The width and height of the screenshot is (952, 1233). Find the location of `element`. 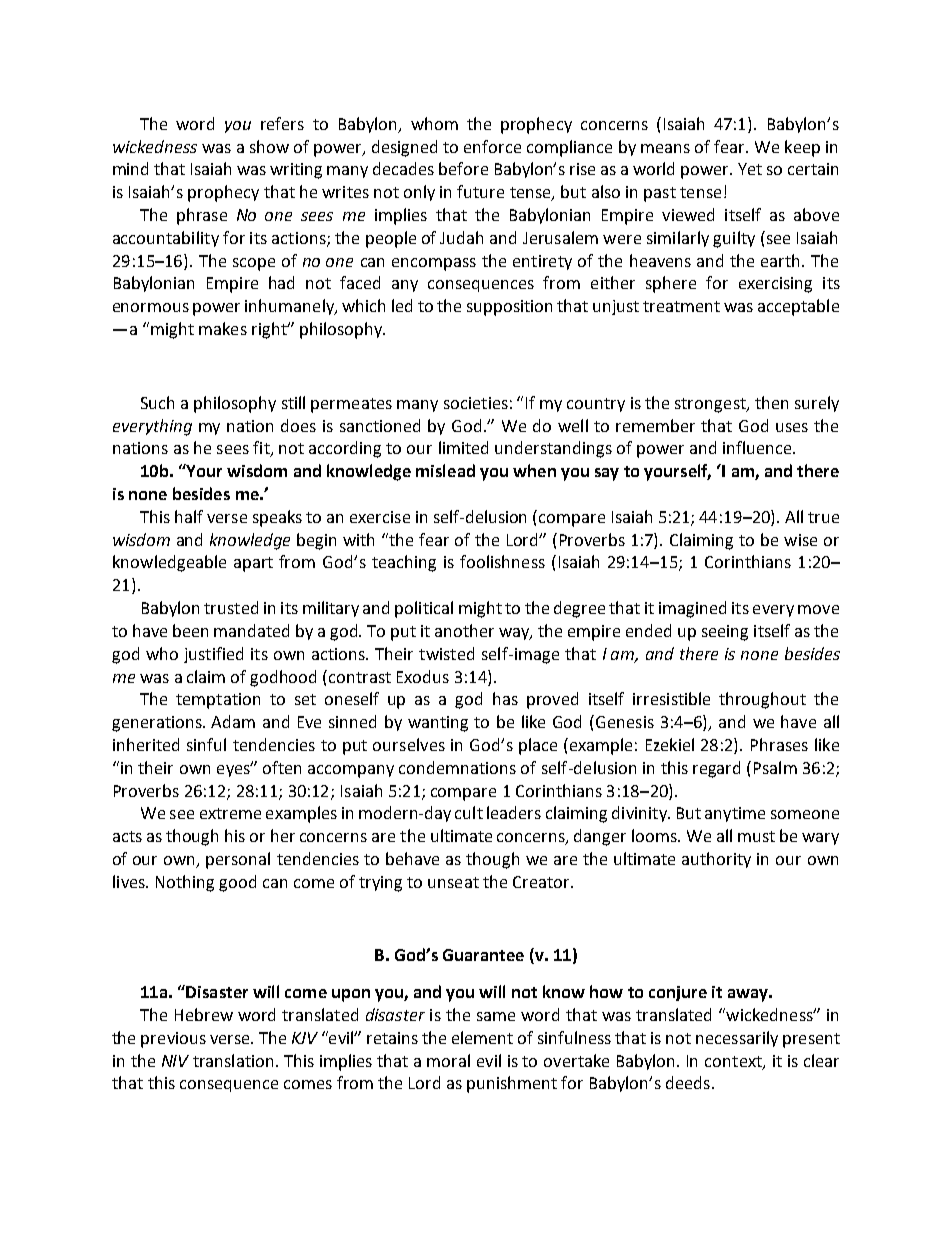

element is located at coordinates (482, 1037).
